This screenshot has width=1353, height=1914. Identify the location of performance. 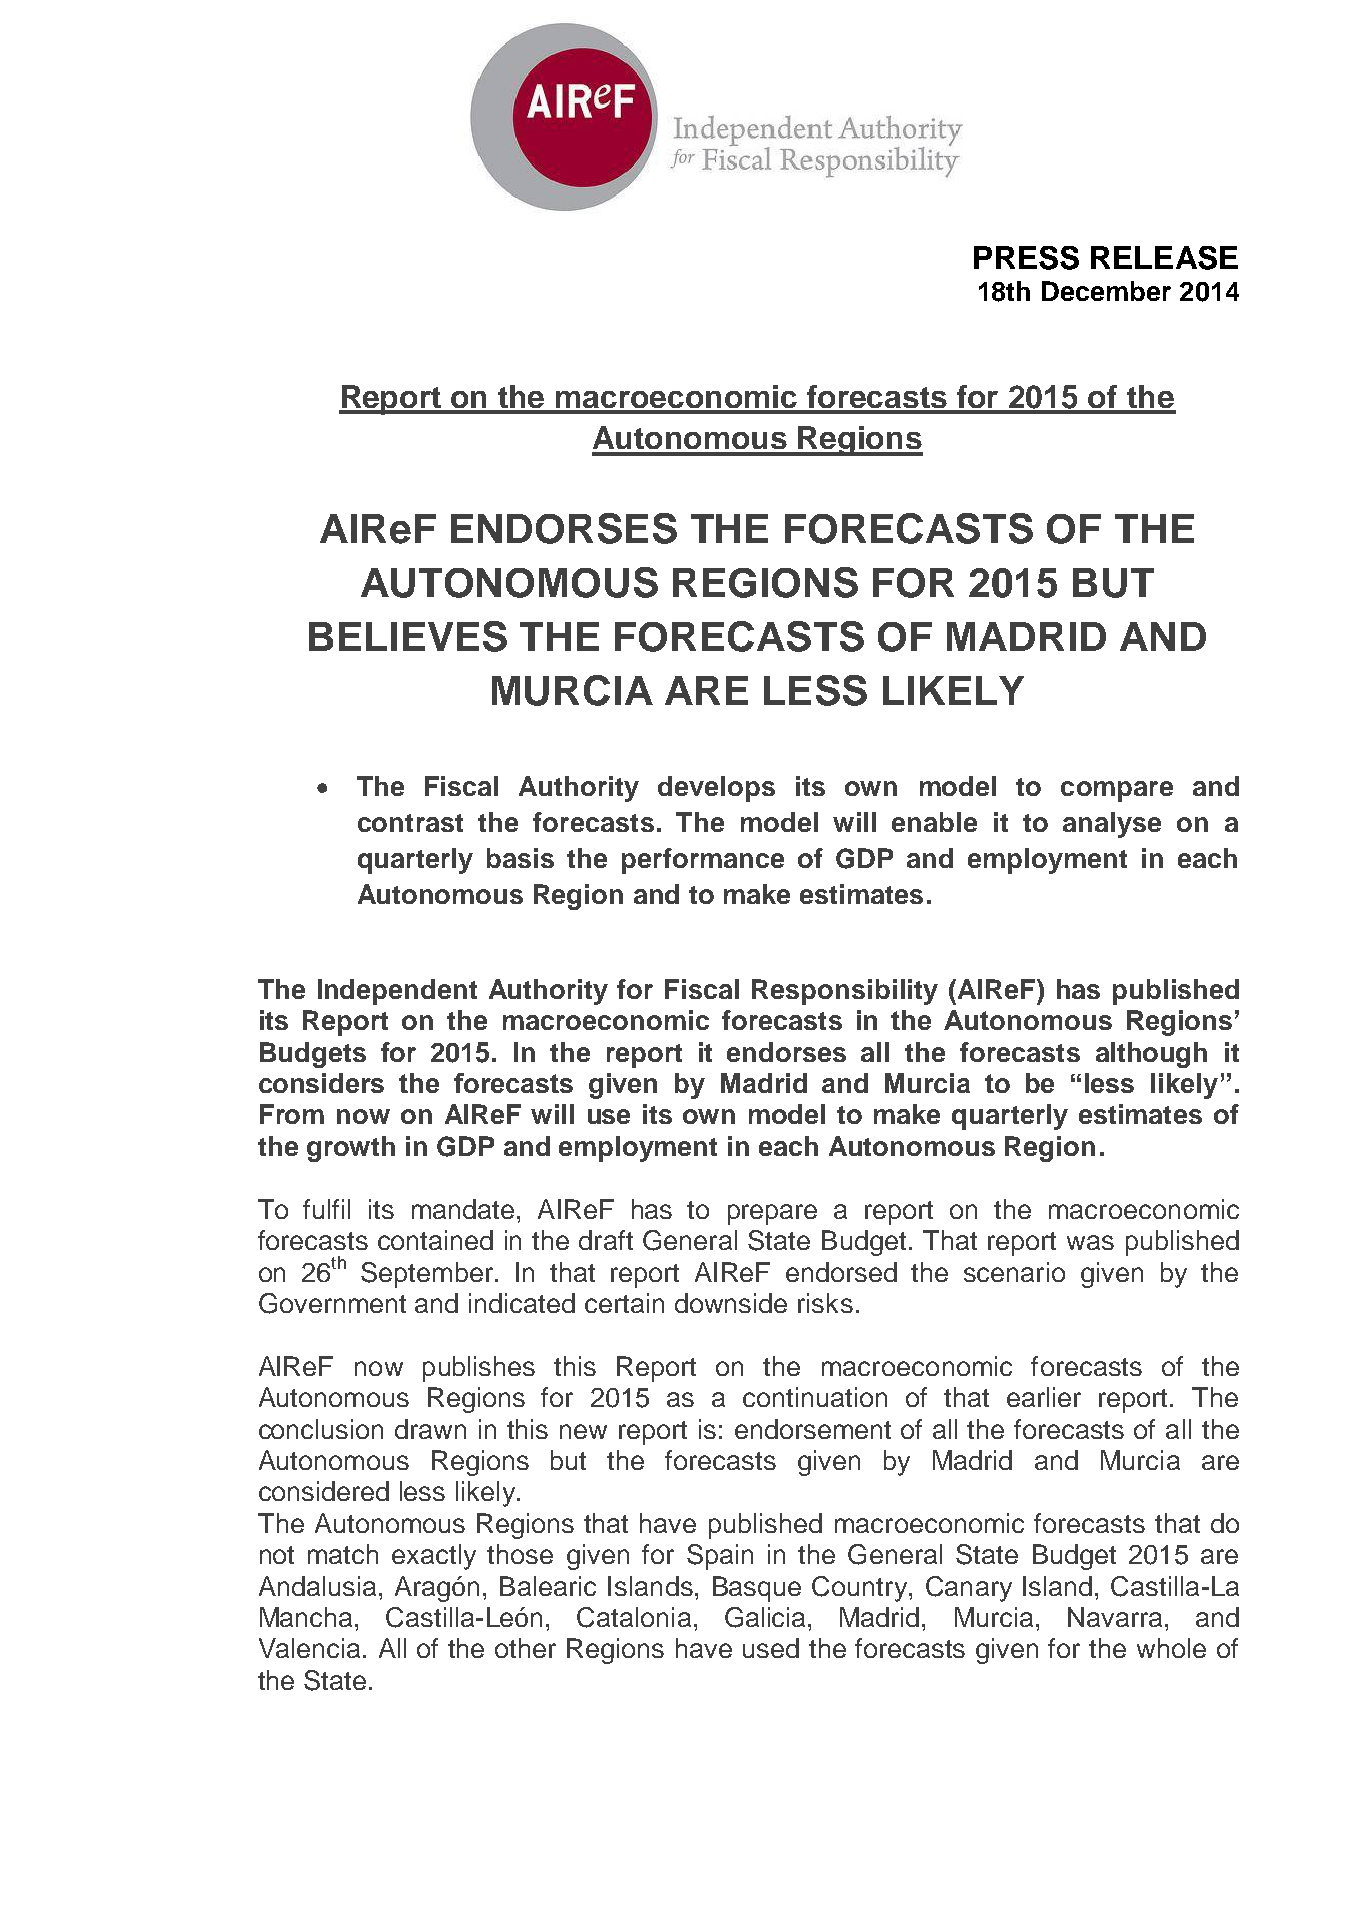
(703, 861).
